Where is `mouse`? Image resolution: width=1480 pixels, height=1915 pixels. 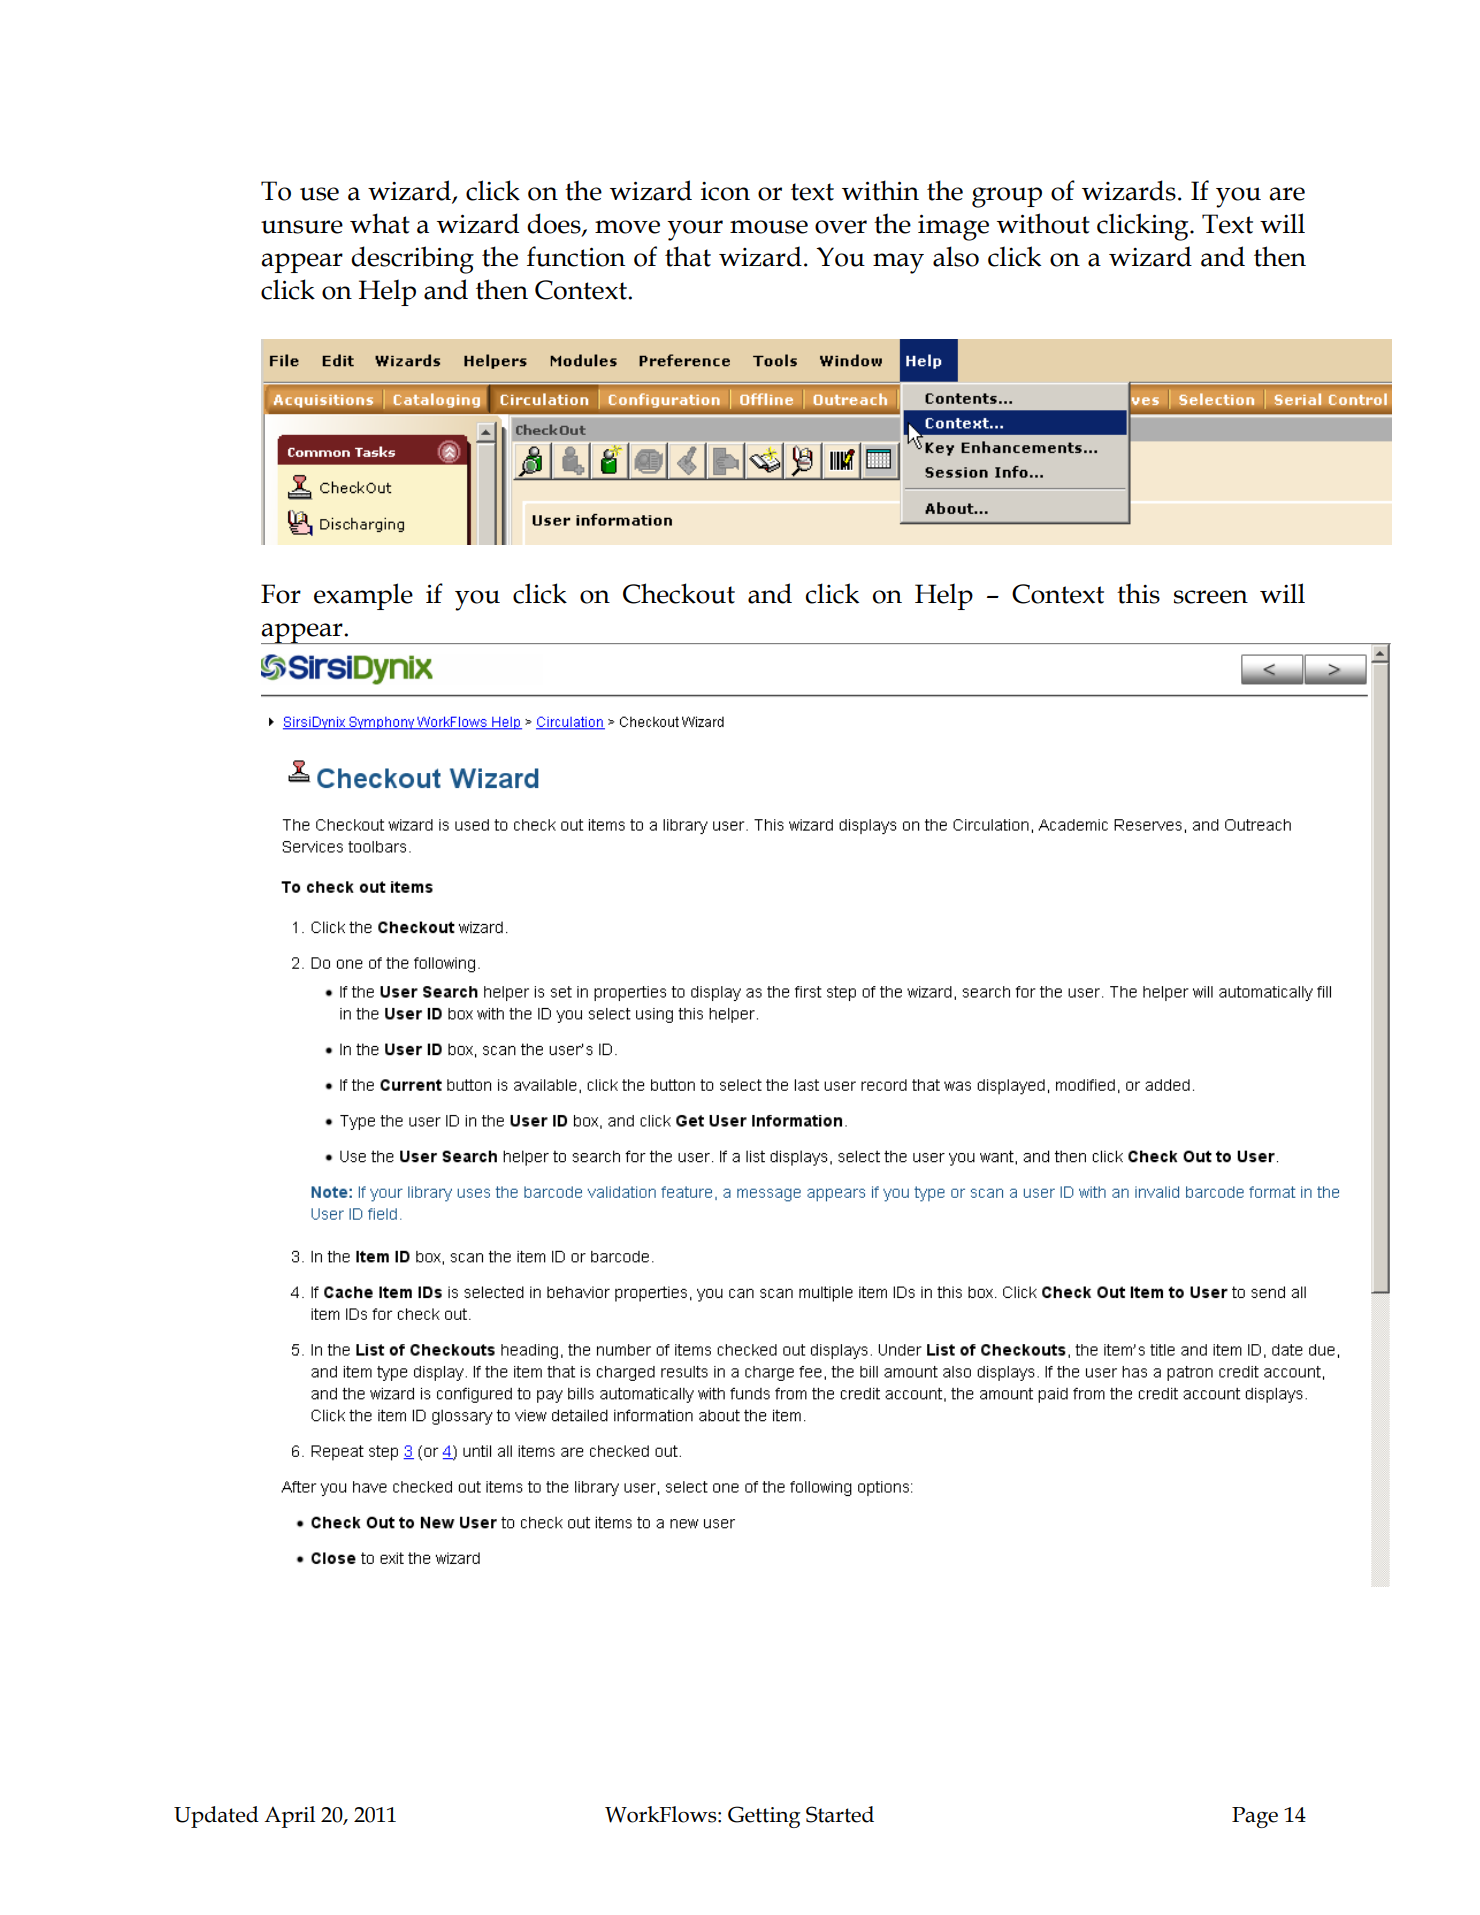 mouse is located at coordinates (769, 227).
